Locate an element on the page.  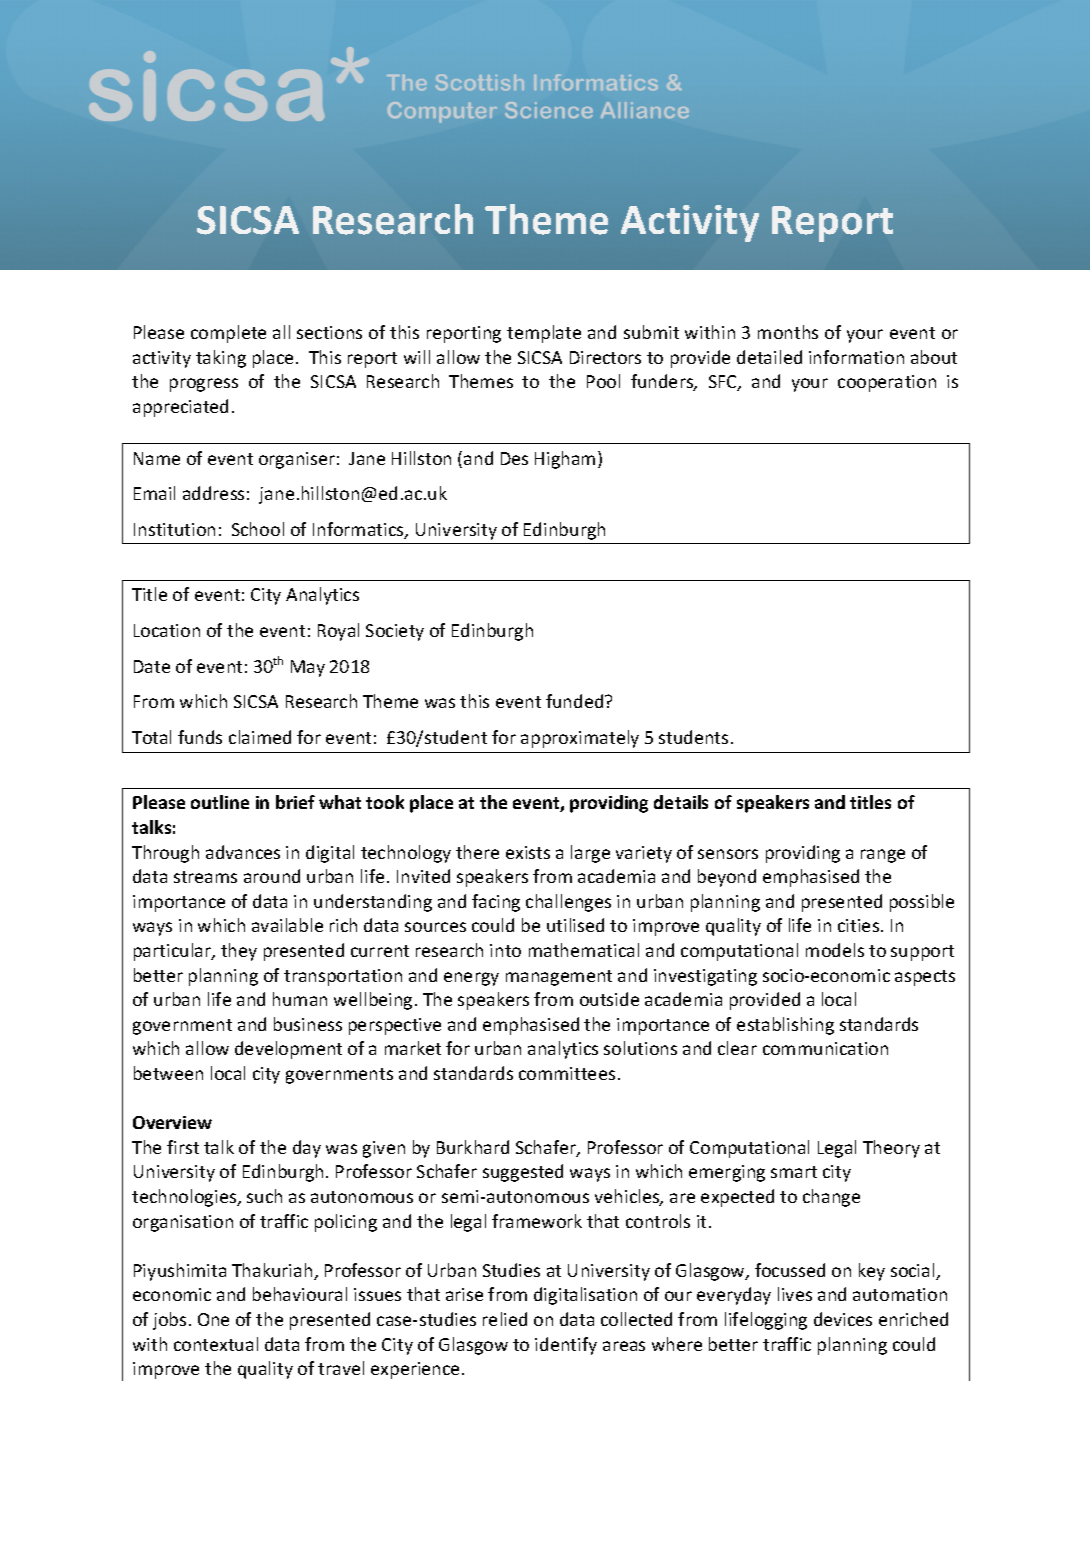
devices is located at coordinates (843, 1319).
